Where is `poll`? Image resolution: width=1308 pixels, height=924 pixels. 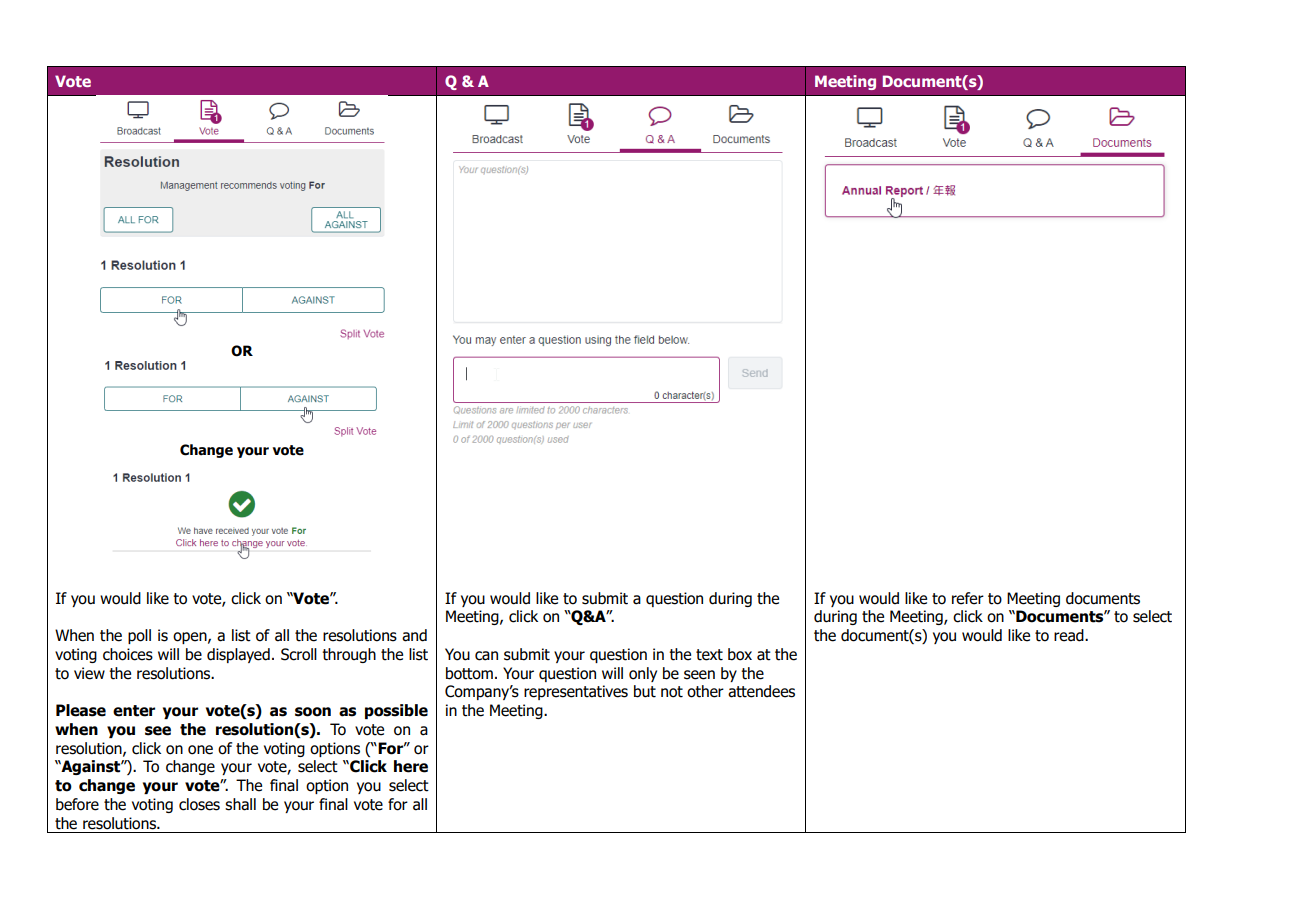 poll is located at coordinates (139, 636).
